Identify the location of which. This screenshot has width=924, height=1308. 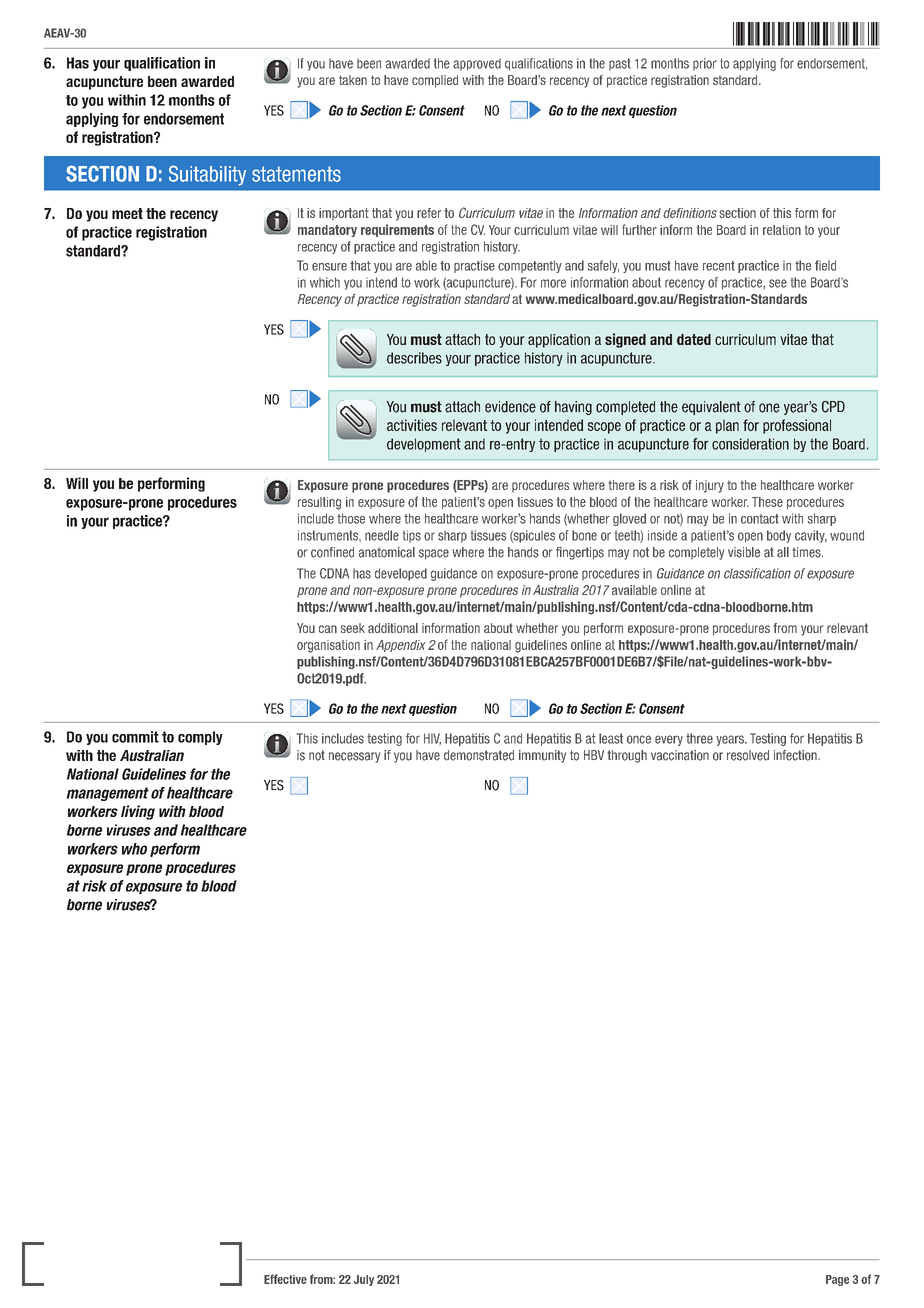
(325, 282).
